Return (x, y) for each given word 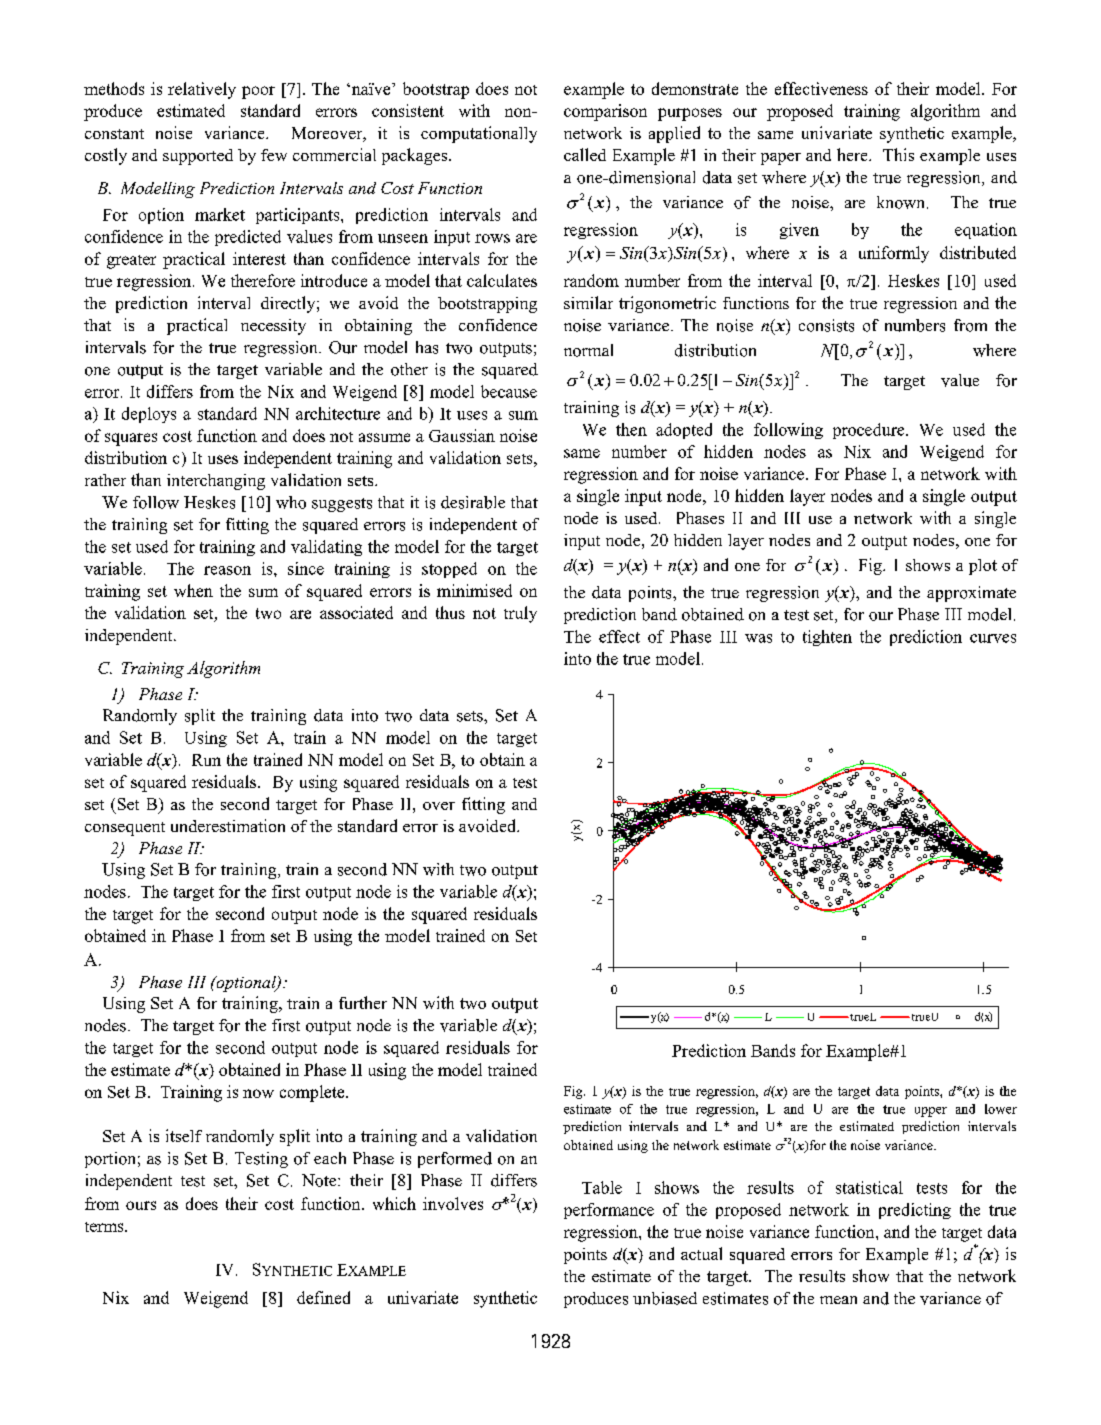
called (585, 154)
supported (198, 157)
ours (141, 1205)
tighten (827, 638)
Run (206, 760)
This (898, 154)
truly (520, 614)
